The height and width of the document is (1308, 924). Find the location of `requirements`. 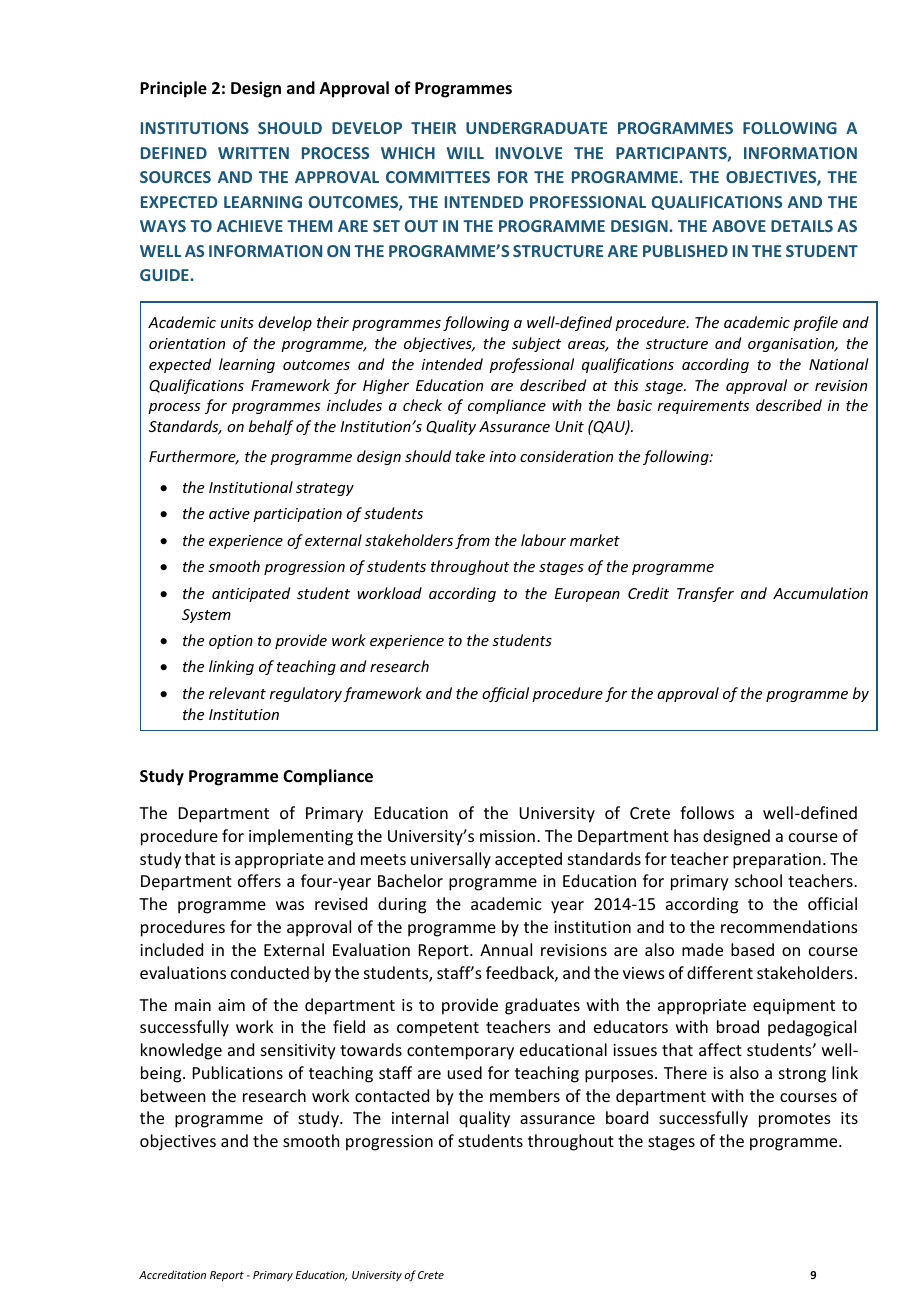

requirements is located at coordinates (703, 407).
